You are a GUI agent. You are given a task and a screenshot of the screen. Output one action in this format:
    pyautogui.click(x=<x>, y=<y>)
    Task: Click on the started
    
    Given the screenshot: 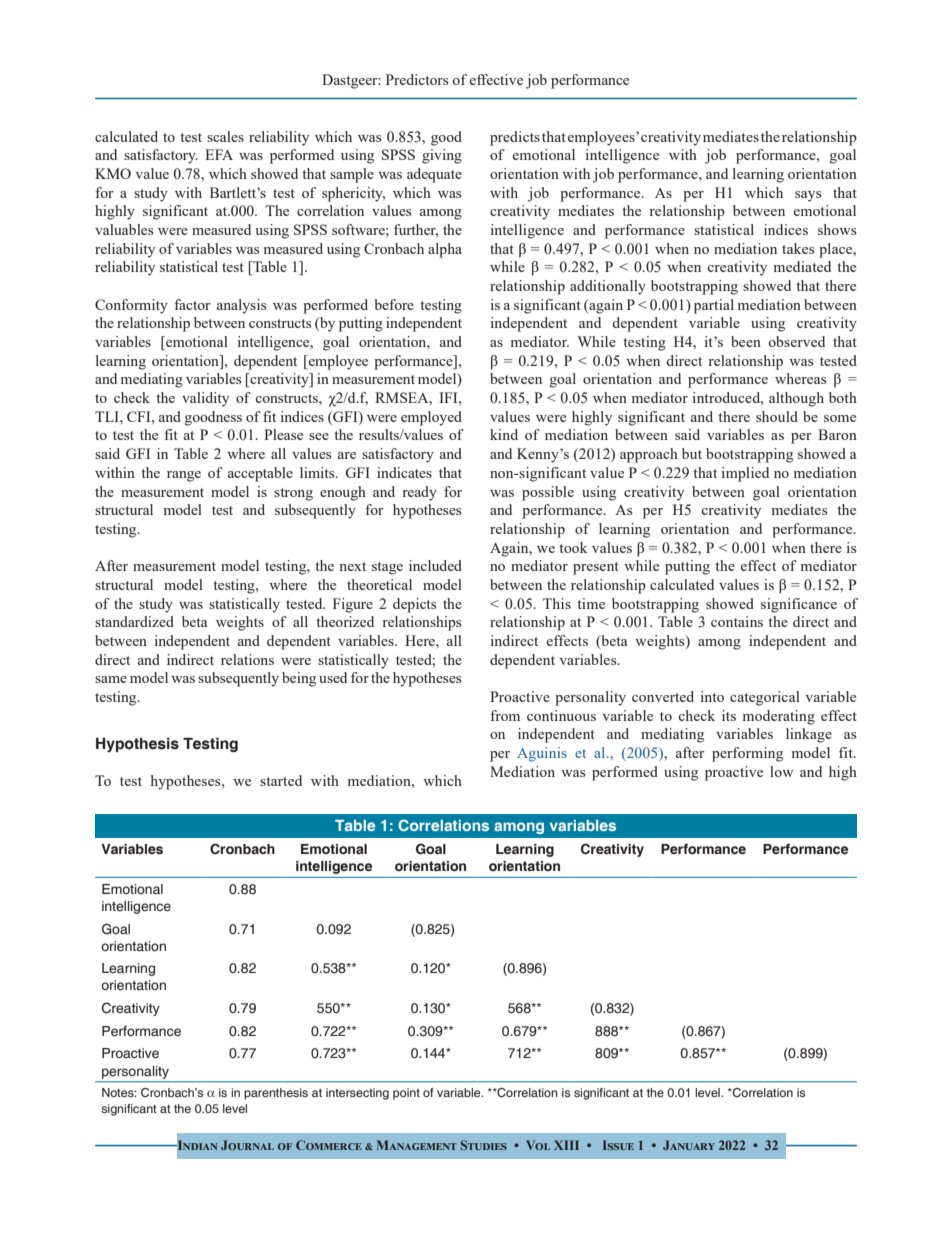 What is the action you would take?
    pyautogui.click(x=281, y=780)
